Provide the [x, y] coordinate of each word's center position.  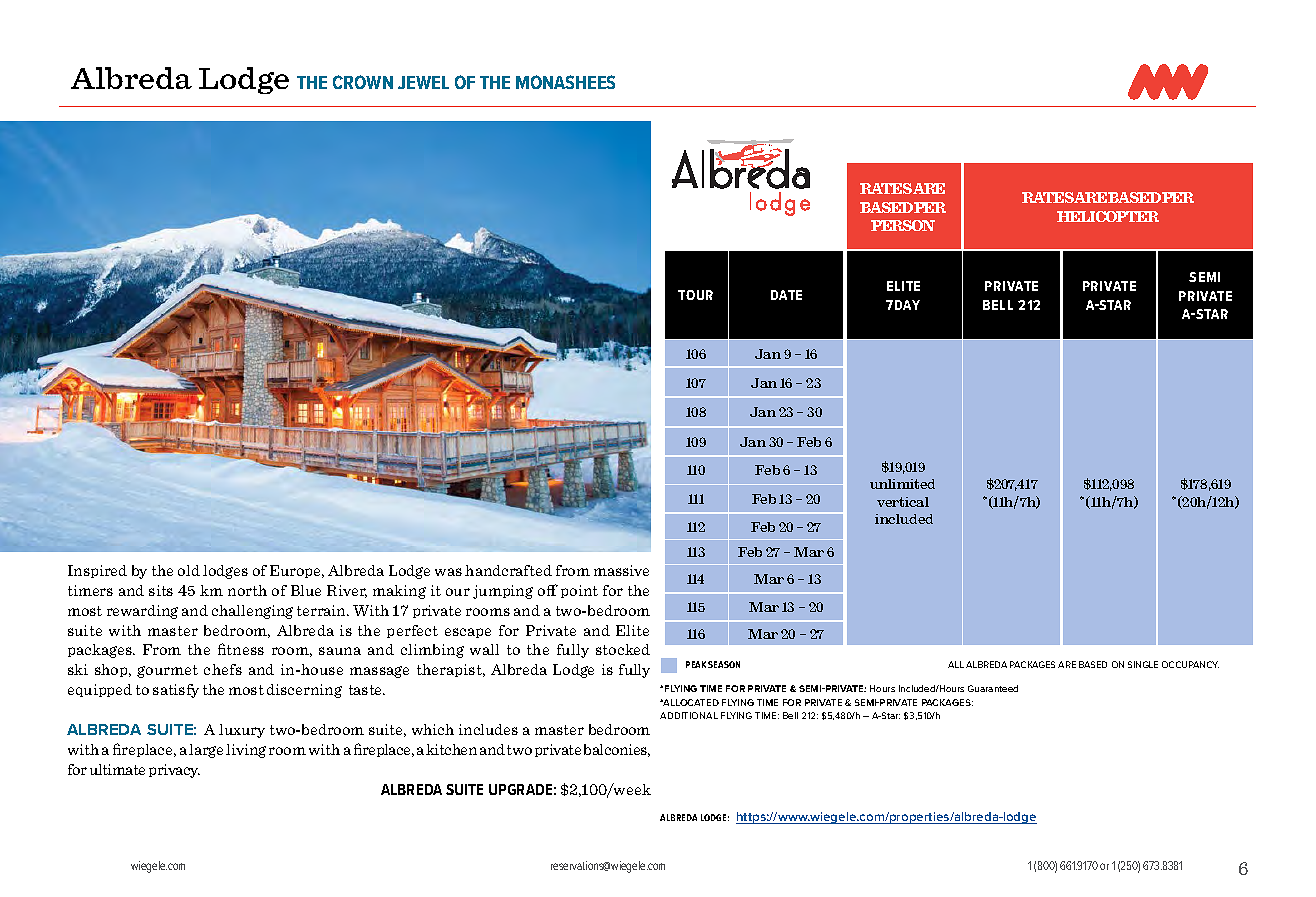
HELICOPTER [1108, 216]
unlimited [902, 484]
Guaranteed [993, 688]
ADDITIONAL [689, 715]
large [206, 751]
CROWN [363, 82]
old [189, 570]
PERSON [903, 225]
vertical [903, 502]
